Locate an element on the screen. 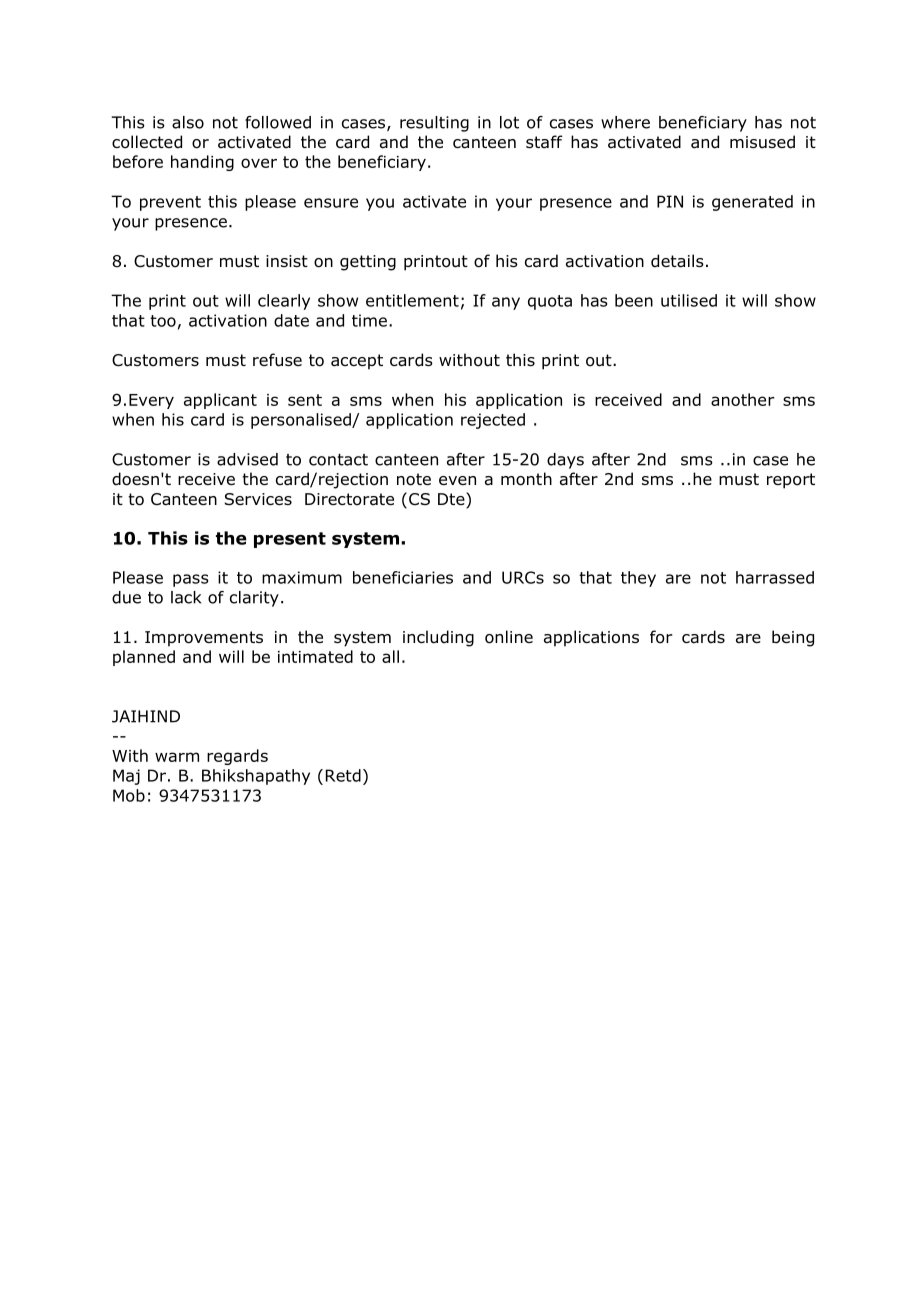  harrassed is located at coordinates (775, 577).
